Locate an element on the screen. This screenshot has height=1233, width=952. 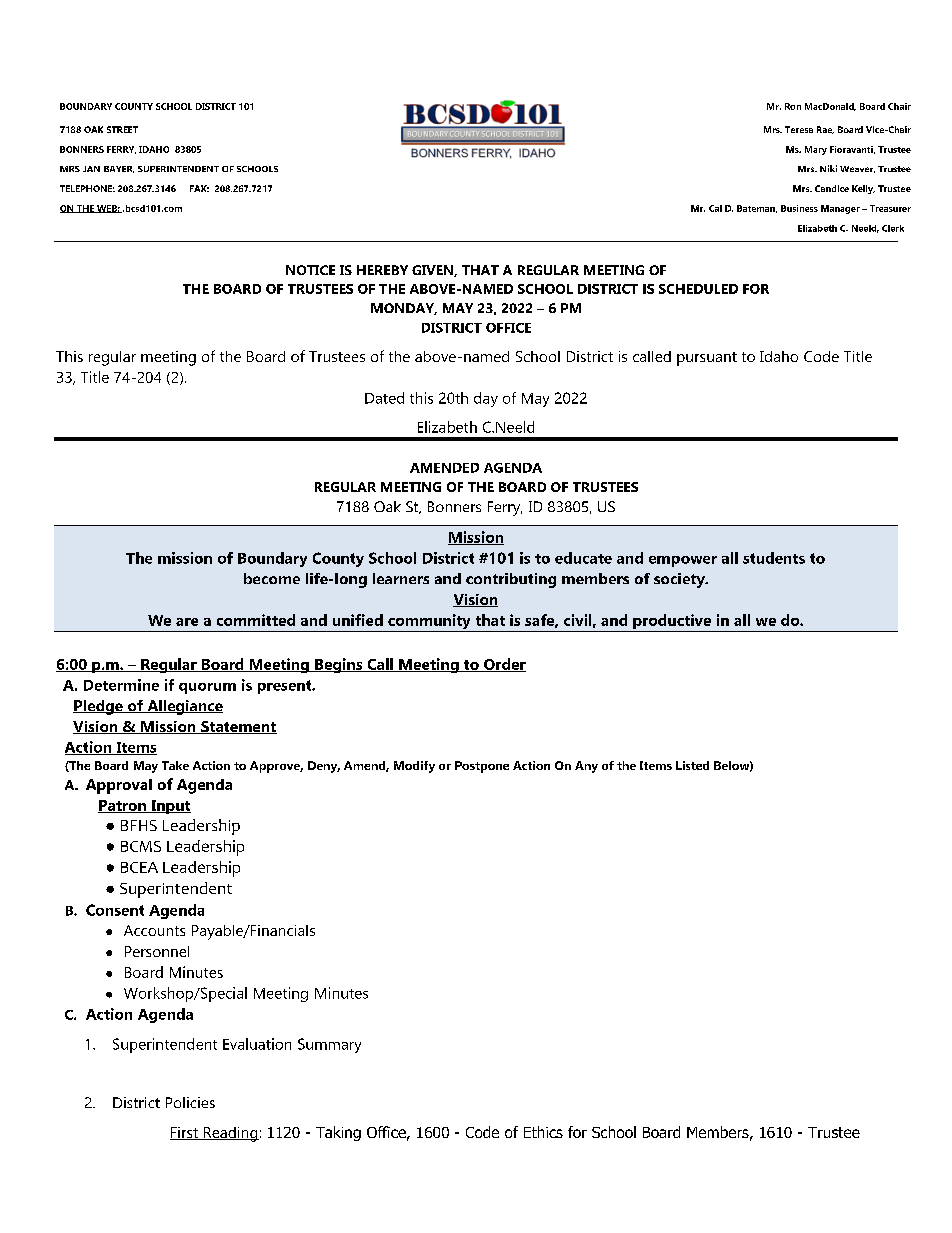
students is located at coordinates (774, 558).
